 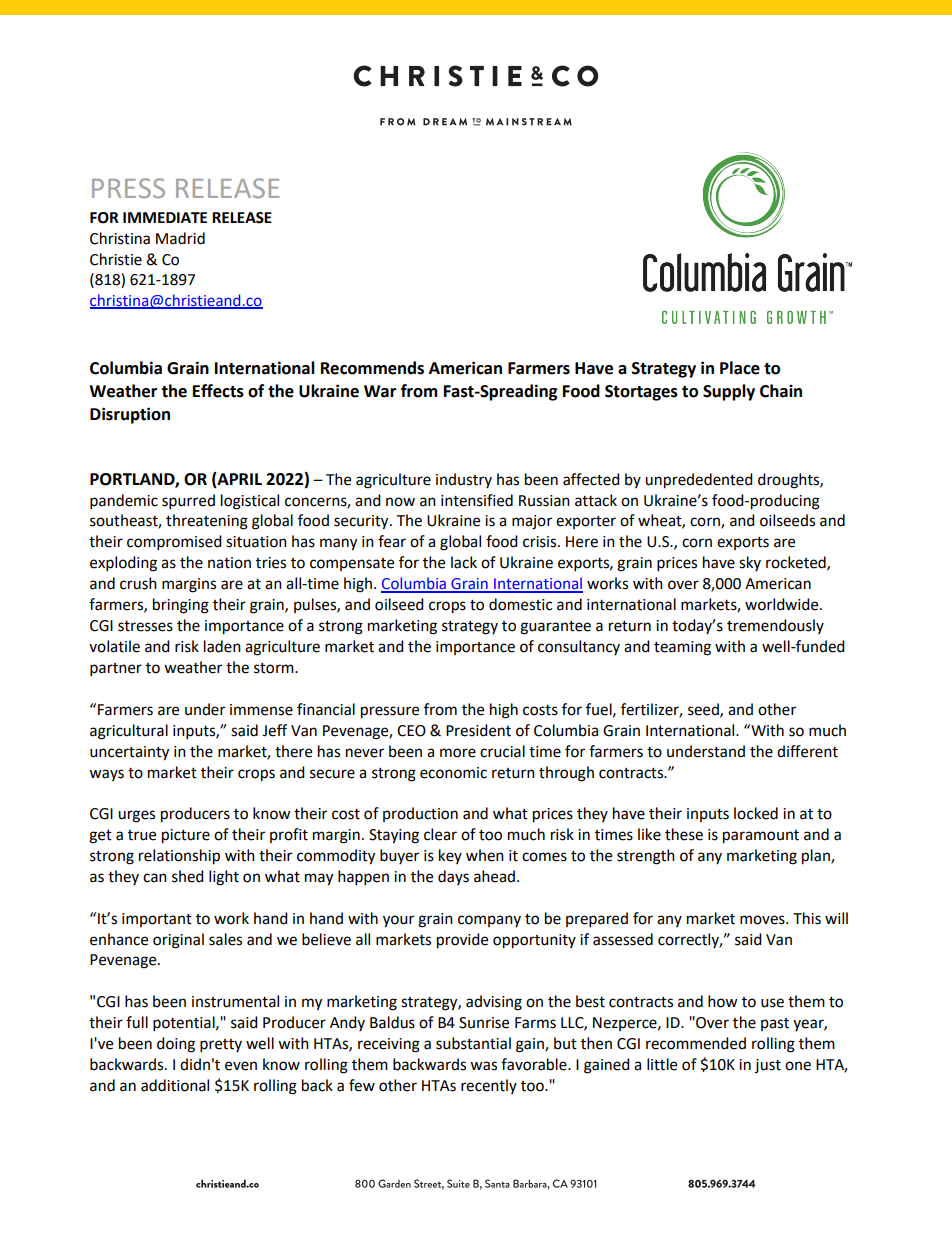 I want to click on laden, so click(x=222, y=646).
